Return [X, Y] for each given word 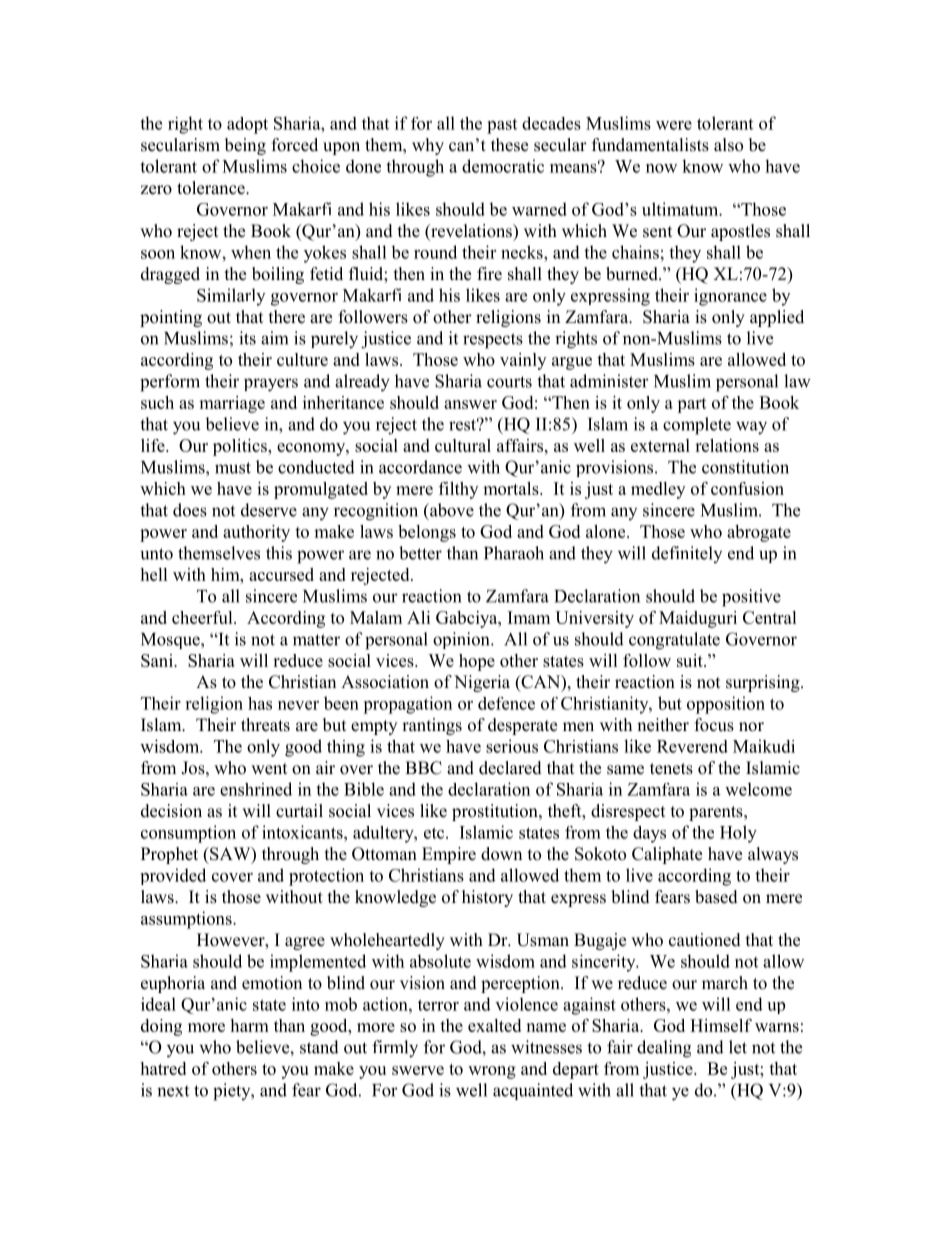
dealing [664, 1049]
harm [249, 1025]
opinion [462, 640]
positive [751, 598]
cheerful [203, 617]
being [245, 146]
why [428, 146]
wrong [492, 1072]
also [728, 145]
